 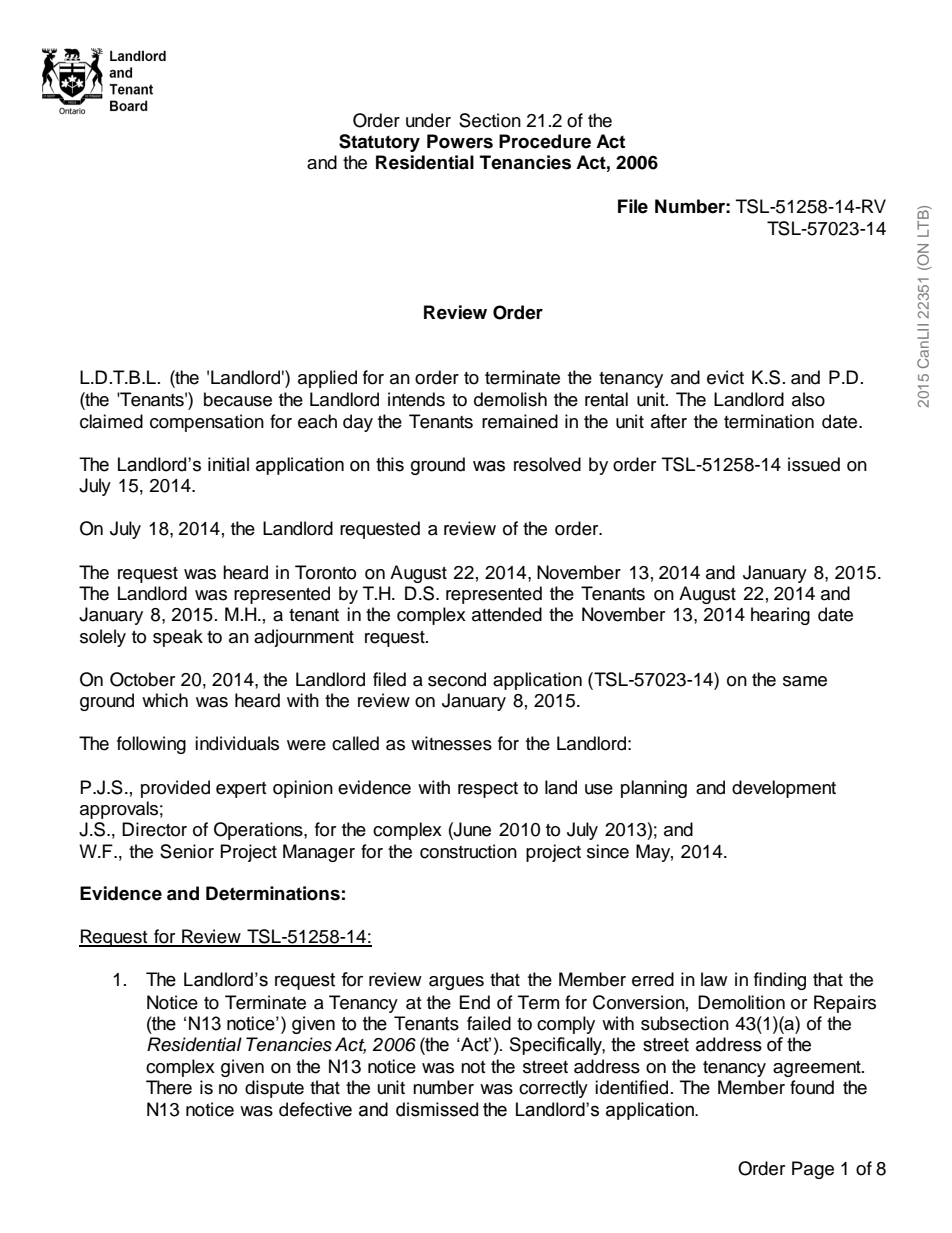 What do you see at coordinates (437, 1109) in the screenshot?
I see `dismissed` at bounding box center [437, 1109].
